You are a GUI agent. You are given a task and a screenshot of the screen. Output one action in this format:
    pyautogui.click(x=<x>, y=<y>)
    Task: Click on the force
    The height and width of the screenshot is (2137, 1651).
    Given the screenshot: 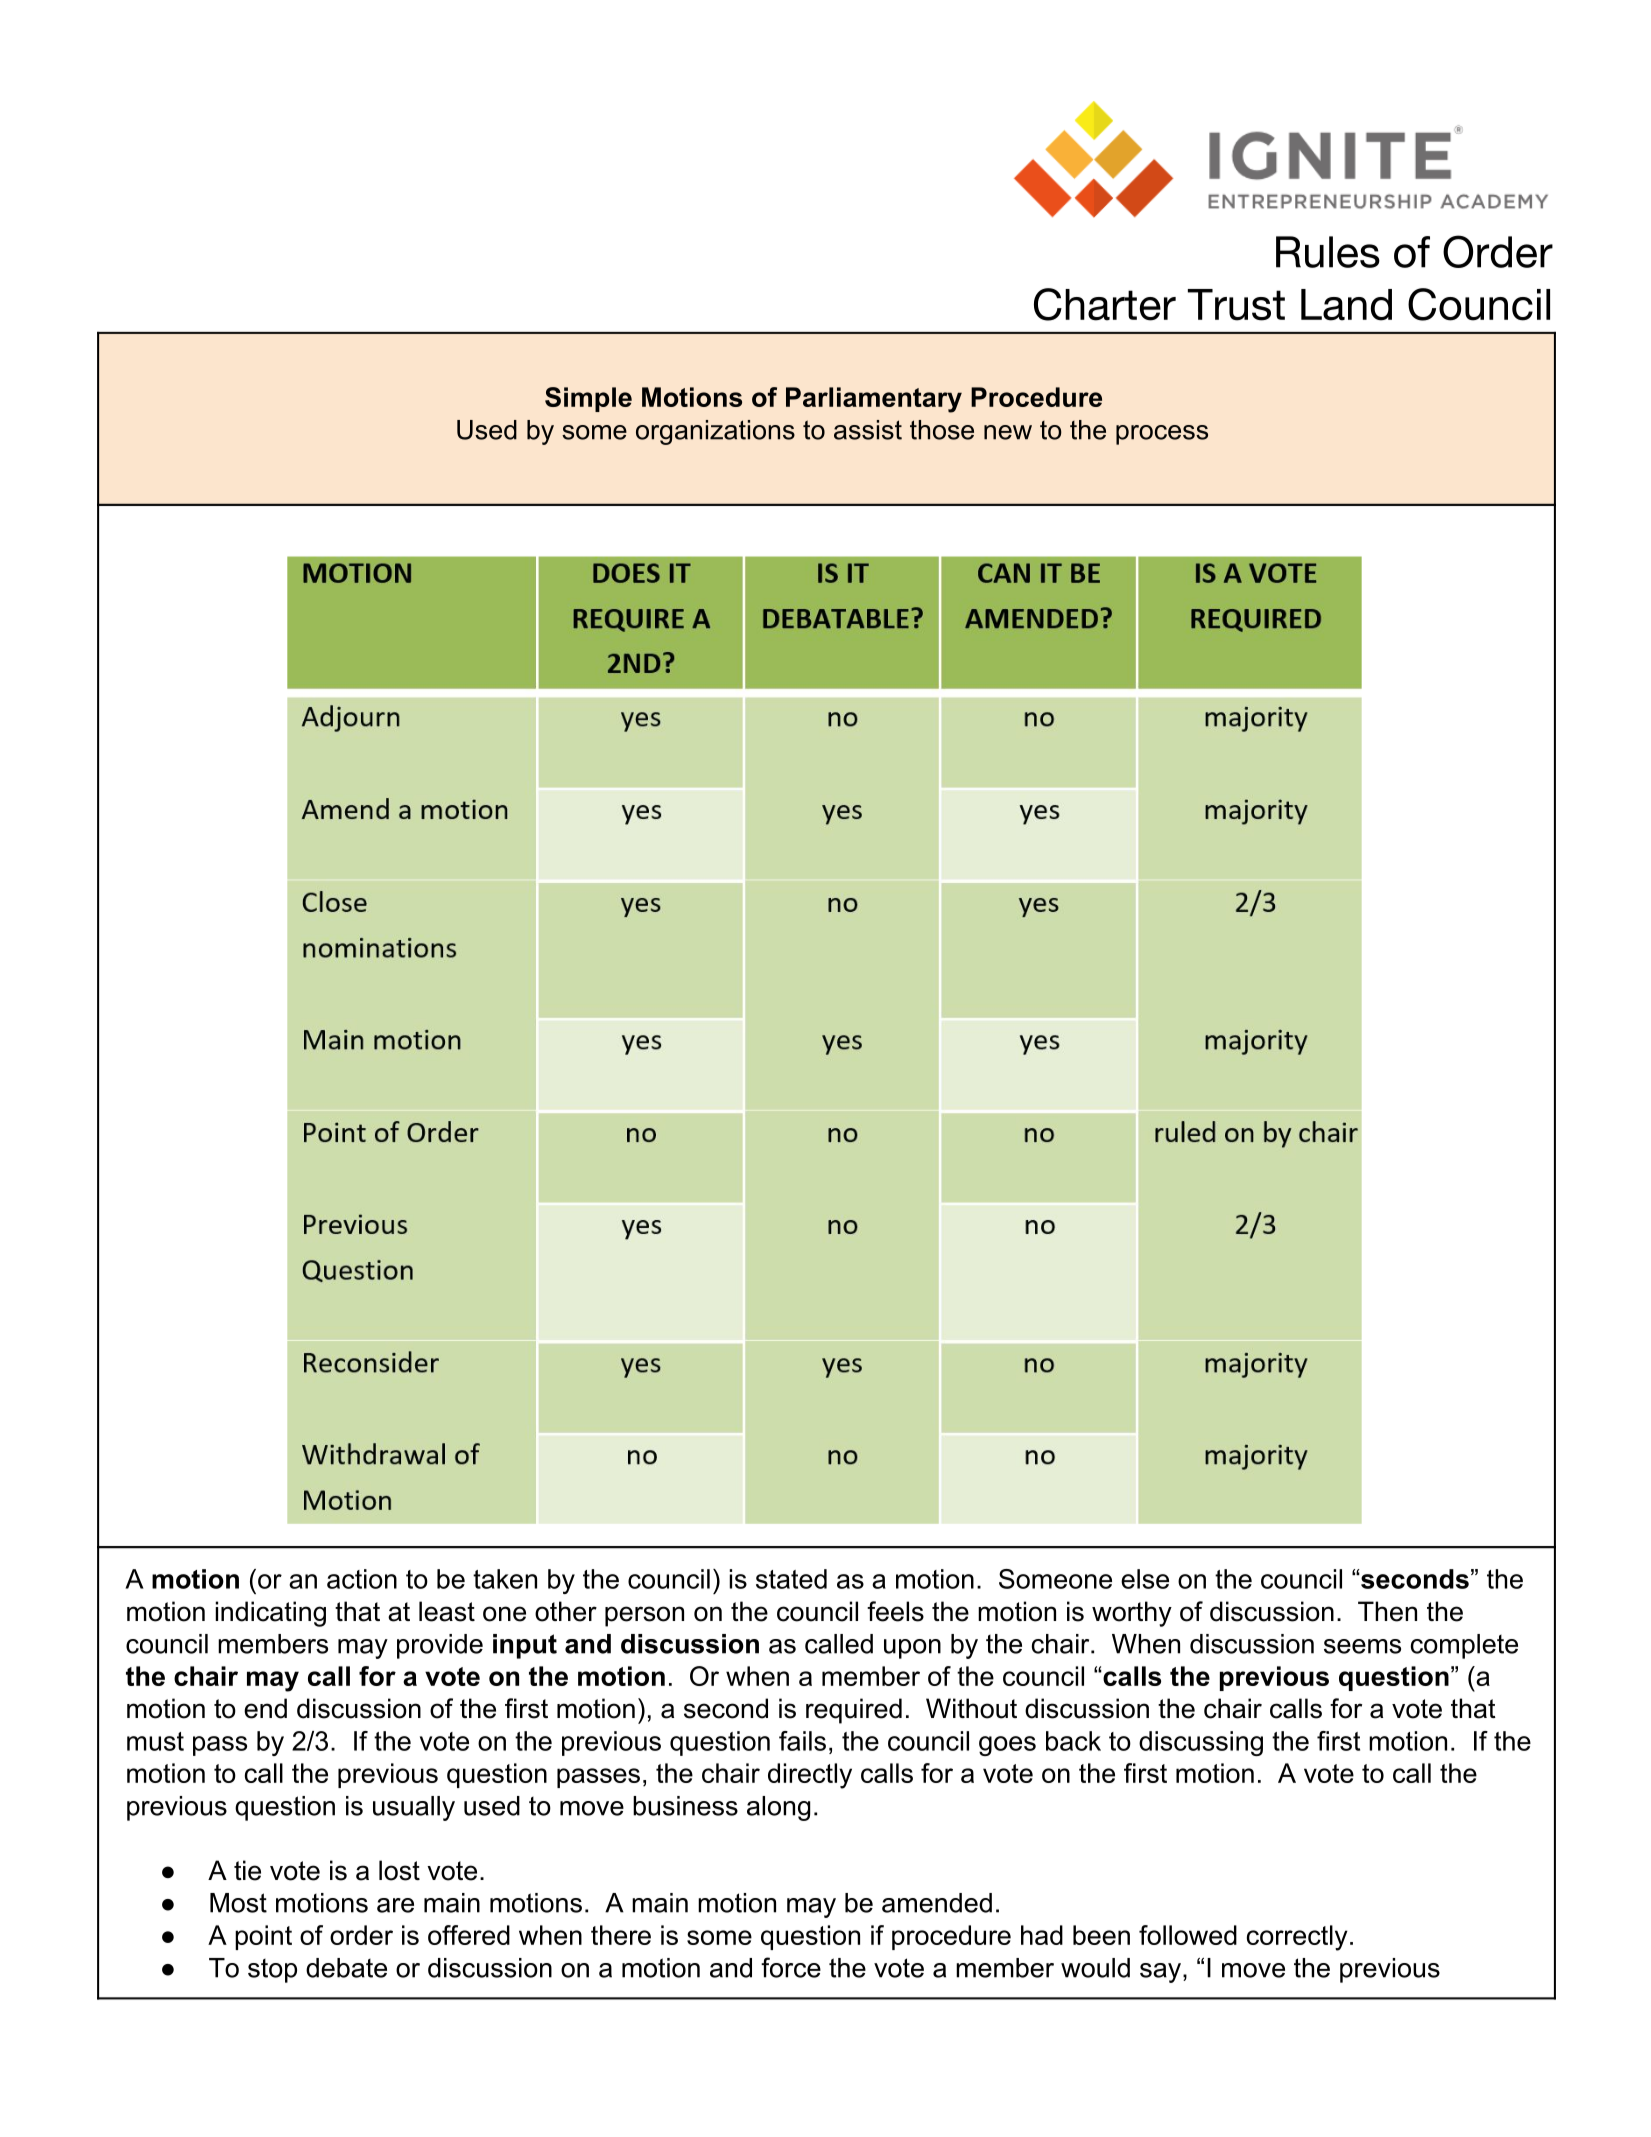 What is the action you would take?
    pyautogui.click(x=791, y=1967)
